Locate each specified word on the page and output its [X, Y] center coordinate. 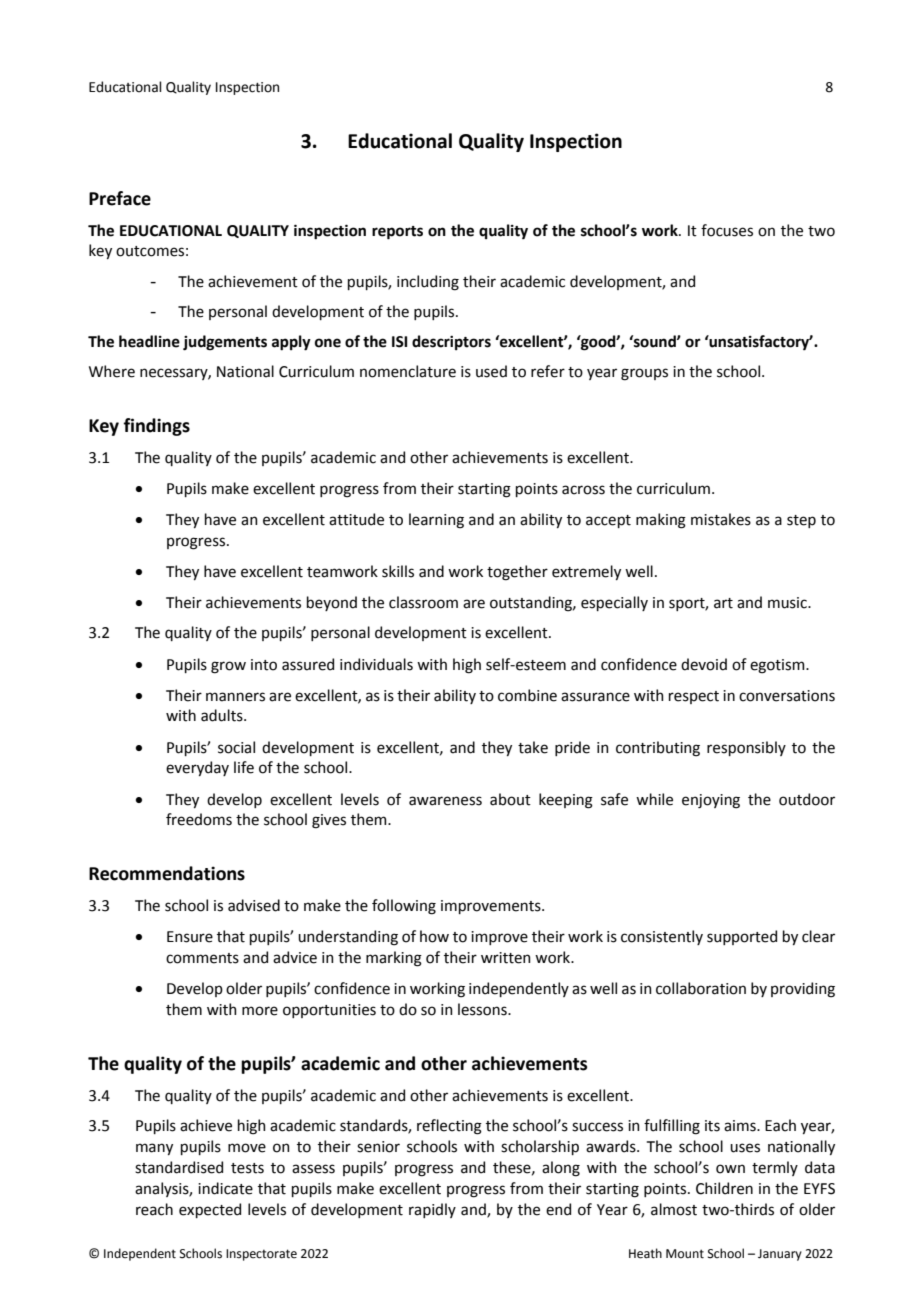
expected [210, 1210]
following [404, 907]
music [788, 603]
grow [228, 667]
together [517, 573]
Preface [120, 198]
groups [644, 374]
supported [742, 937]
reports [397, 233]
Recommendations [167, 873]
